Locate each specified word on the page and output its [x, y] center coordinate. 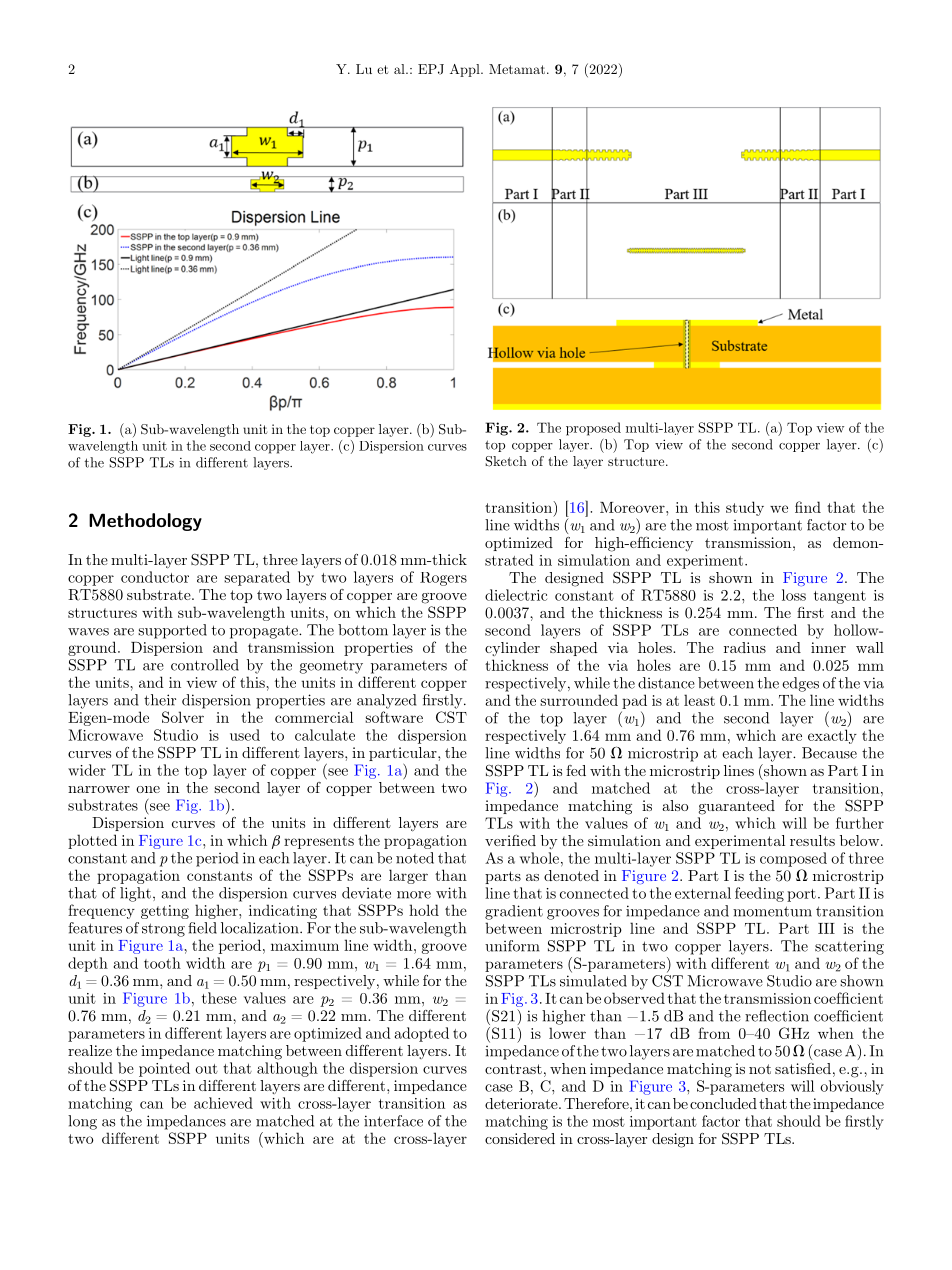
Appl [466, 70]
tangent [840, 597]
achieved [223, 1103]
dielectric [516, 595]
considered [520, 1138]
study [745, 508]
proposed [593, 429]
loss [794, 595]
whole [539, 858]
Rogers [443, 579]
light [135, 894]
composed [793, 859]
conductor [155, 577]
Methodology [145, 522]
